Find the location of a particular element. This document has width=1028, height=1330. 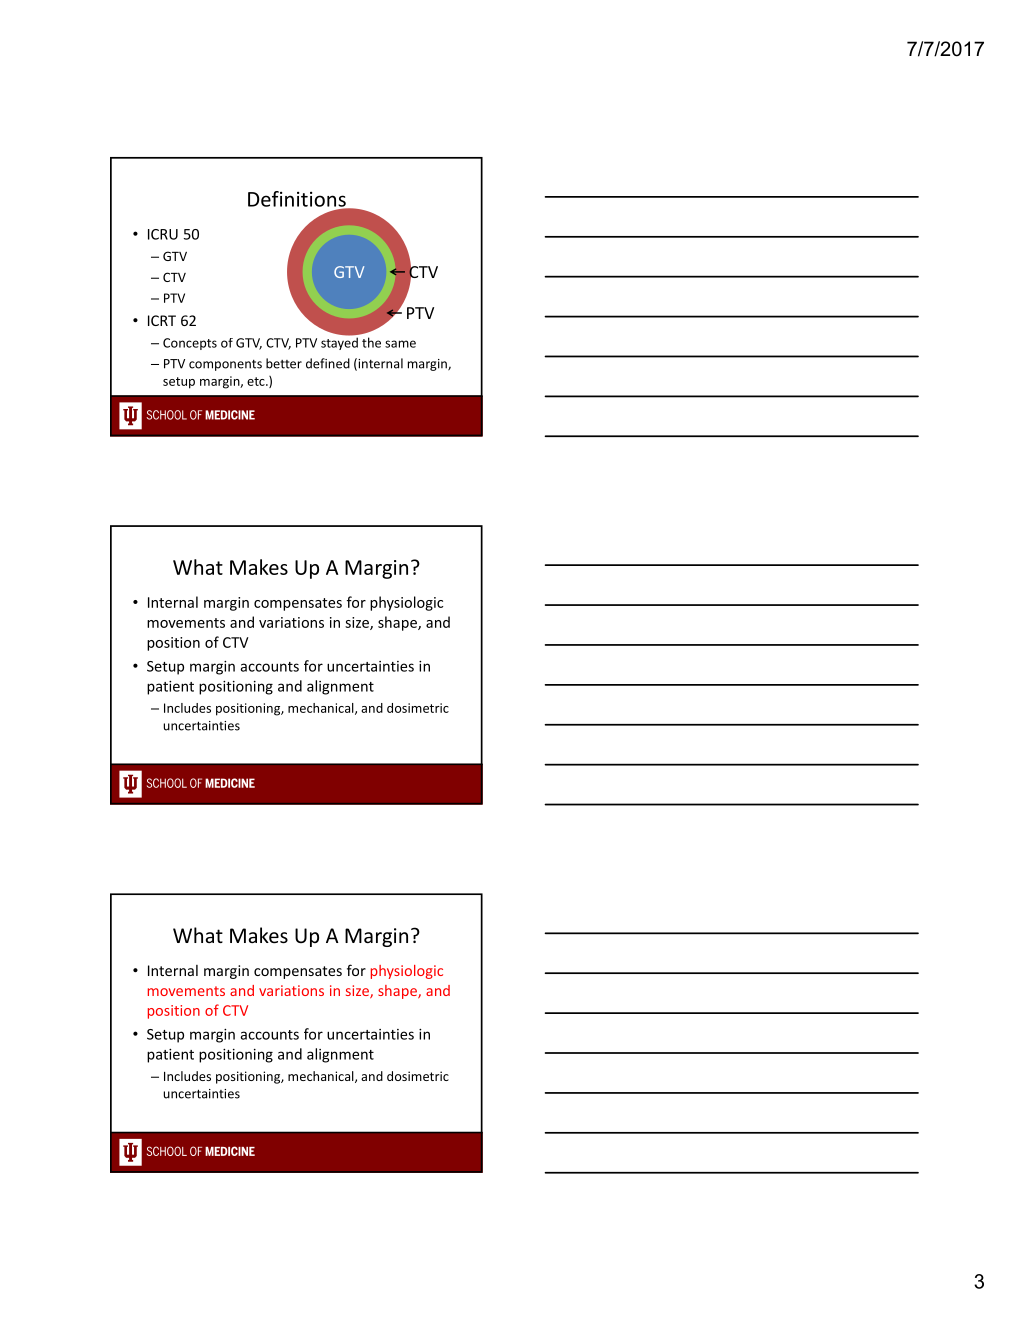

defined is located at coordinates (328, 363).
